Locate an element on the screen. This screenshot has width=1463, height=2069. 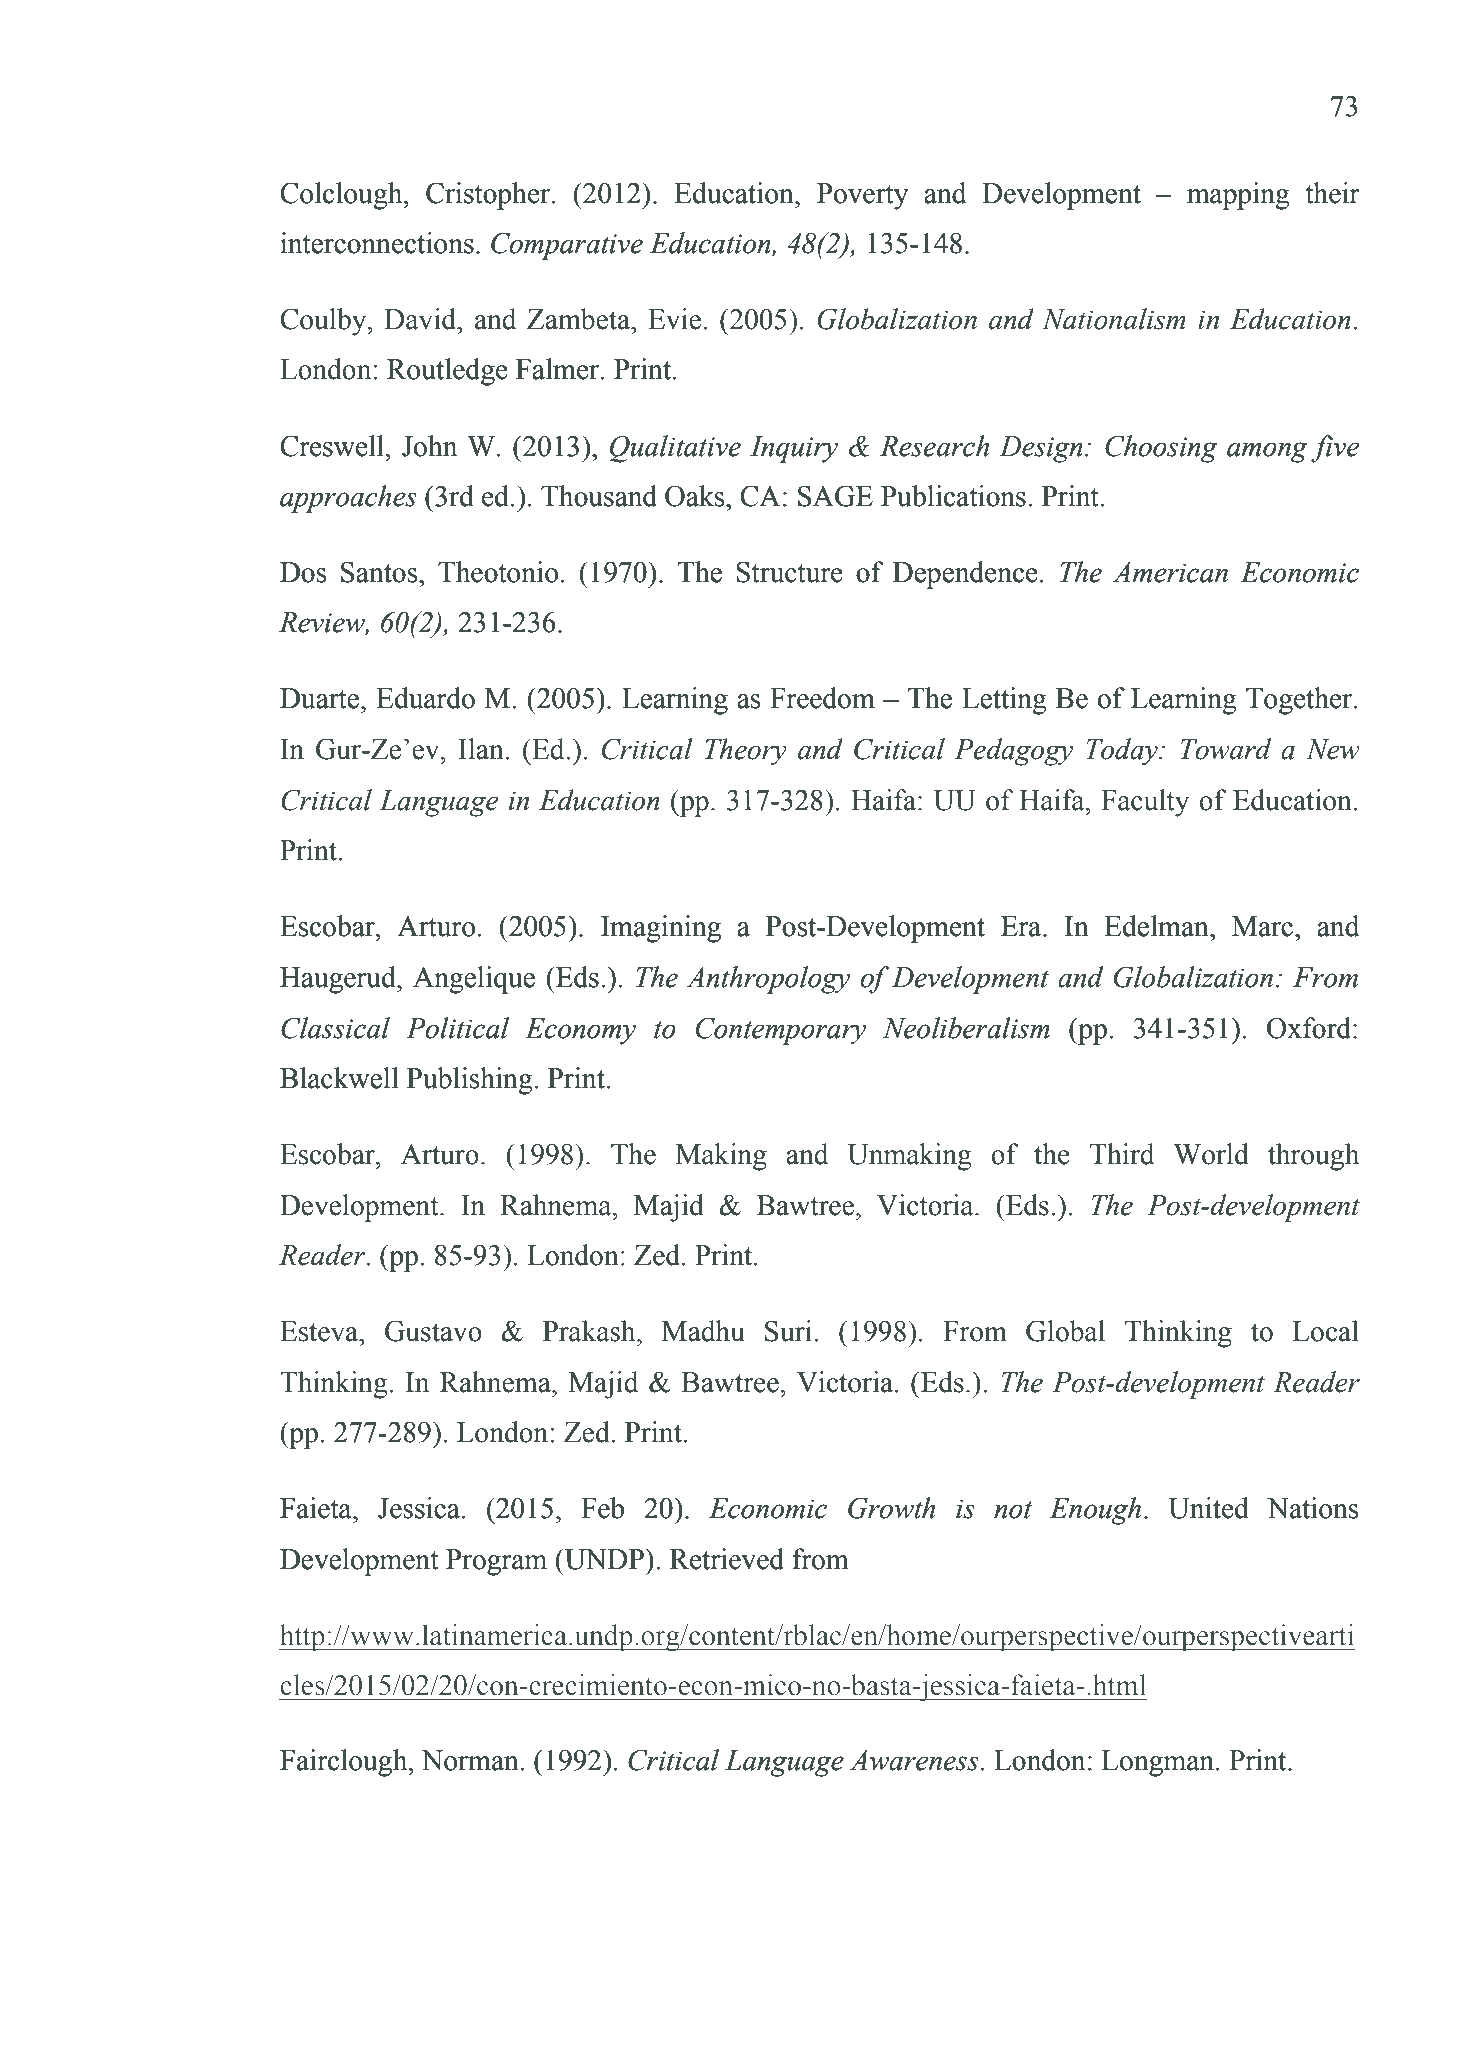
Gustavo is located at coordinates (433, 1331).
